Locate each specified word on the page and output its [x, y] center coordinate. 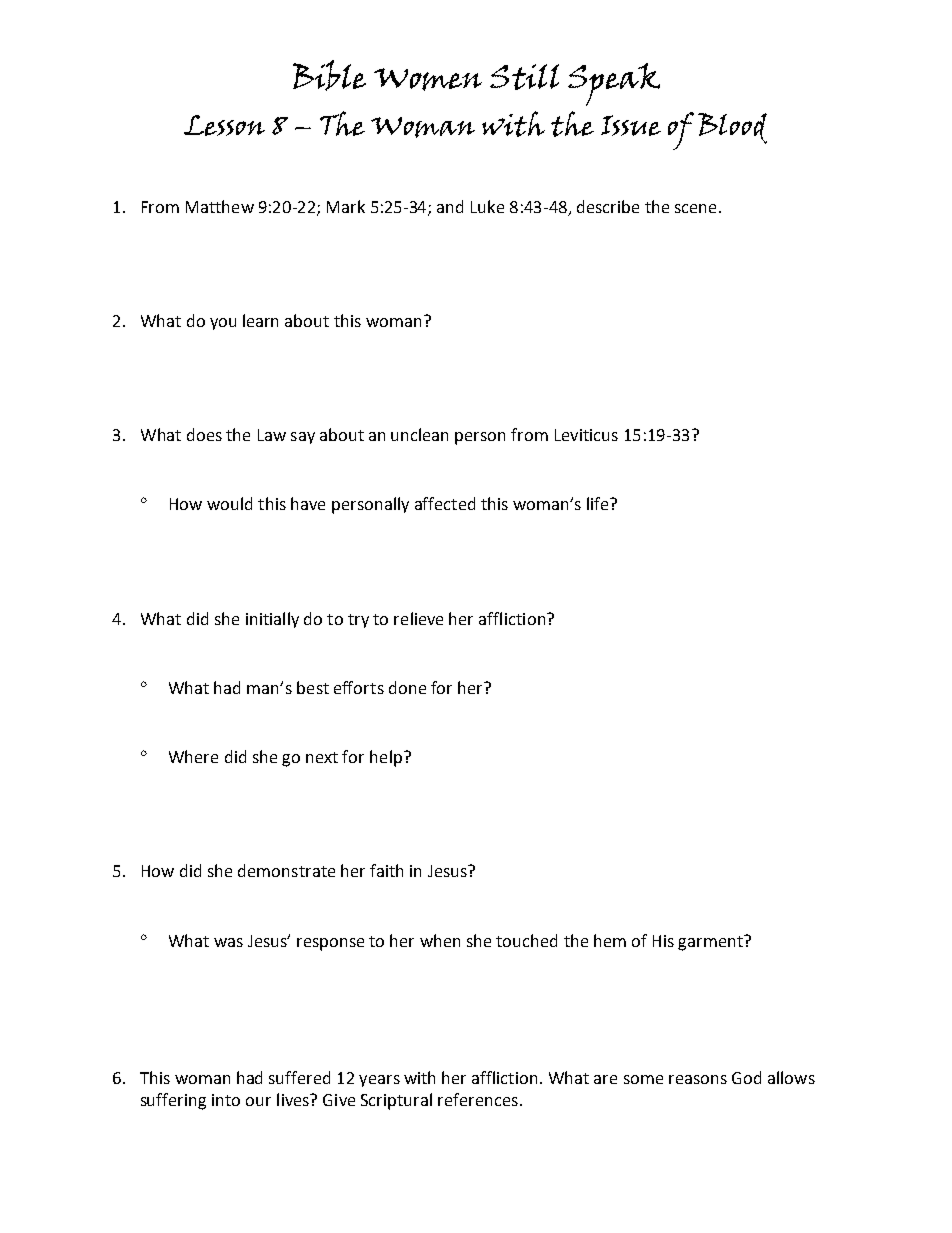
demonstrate [286, 870]
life [599, 503]
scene [695, 208]
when [440, 940]
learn [260, 320]
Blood [732, 128]
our [258, 1101]
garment [711, 943]
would [229, 503]
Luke [487, 206]
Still [524, 77]
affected [445, 503]
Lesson [224, 125]
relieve [418, 618]
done [407, 687]
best [313, 687]
